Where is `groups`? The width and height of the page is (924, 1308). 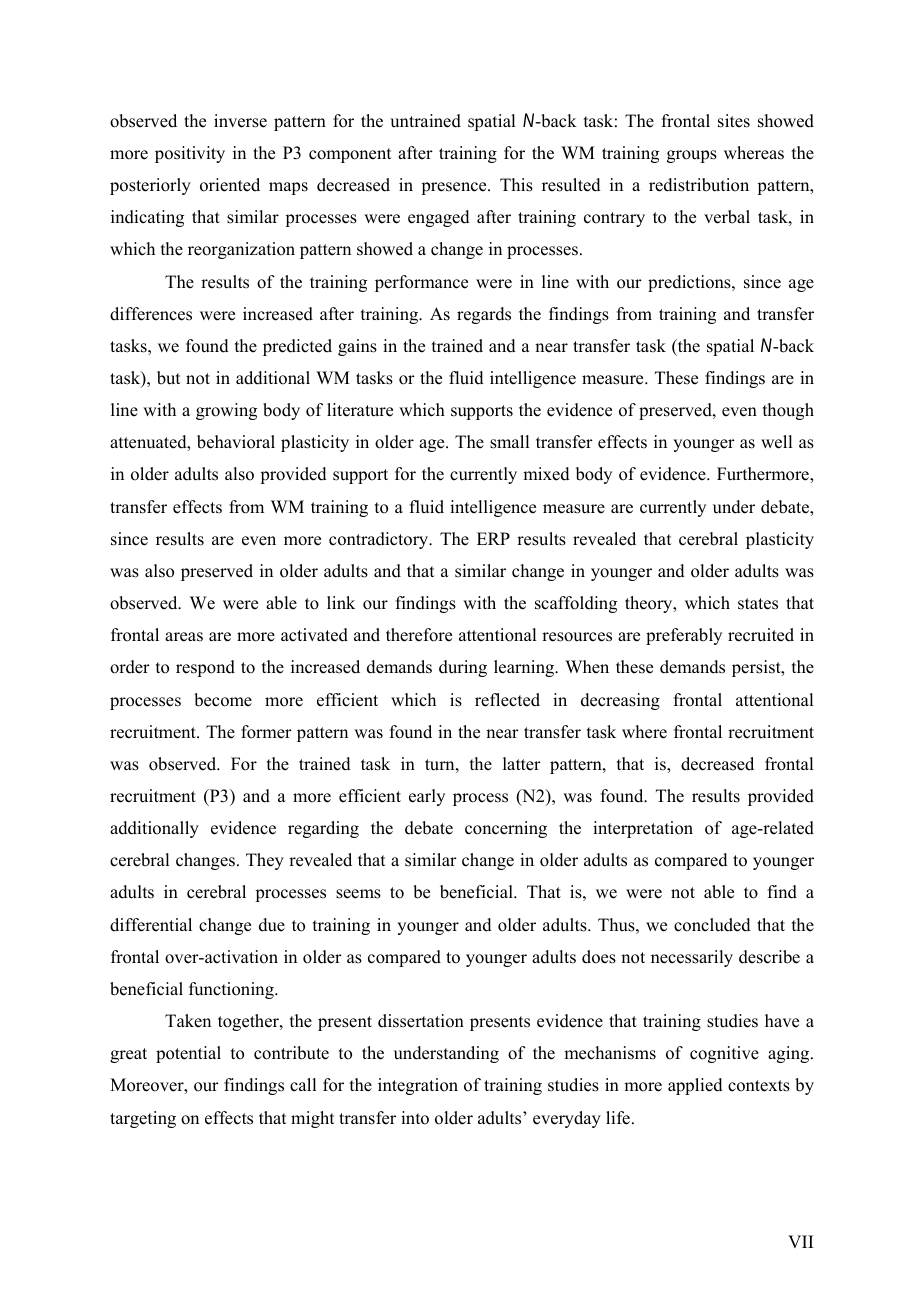
groups is located at coordinates (692, 156).
